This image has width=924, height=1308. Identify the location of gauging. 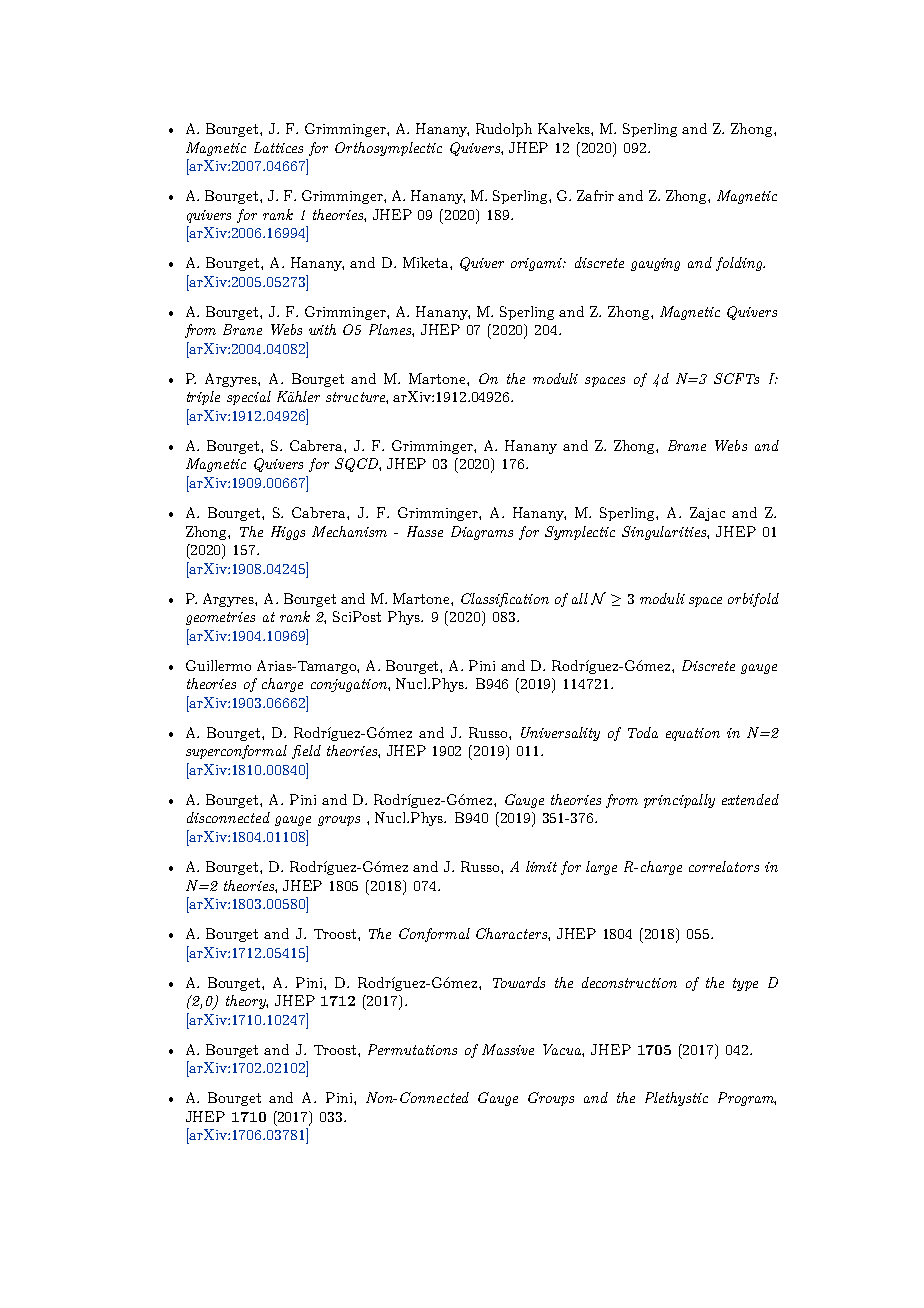
(655, 264).
